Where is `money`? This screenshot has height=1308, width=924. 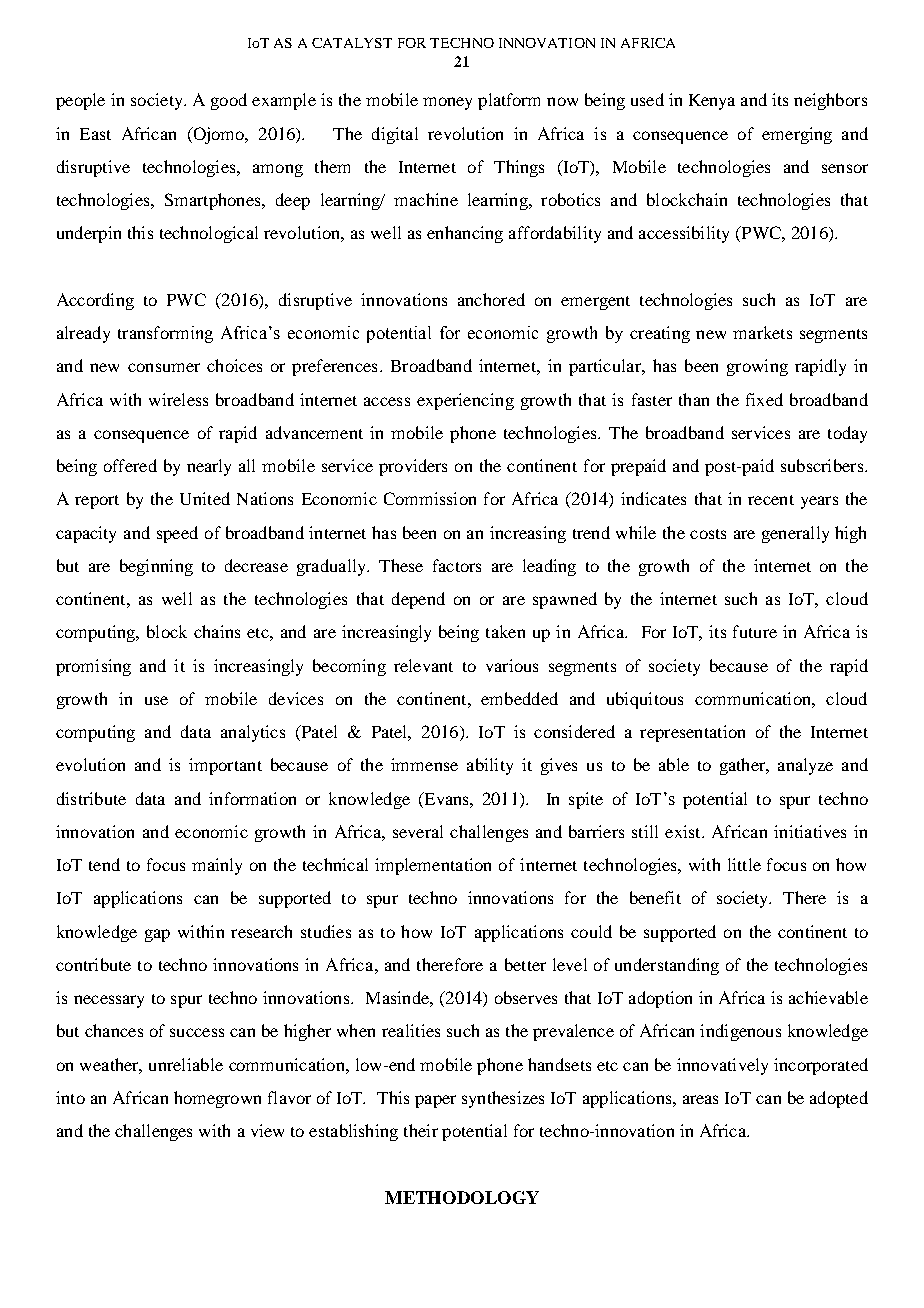
money is located at coordinates (447, 103).
